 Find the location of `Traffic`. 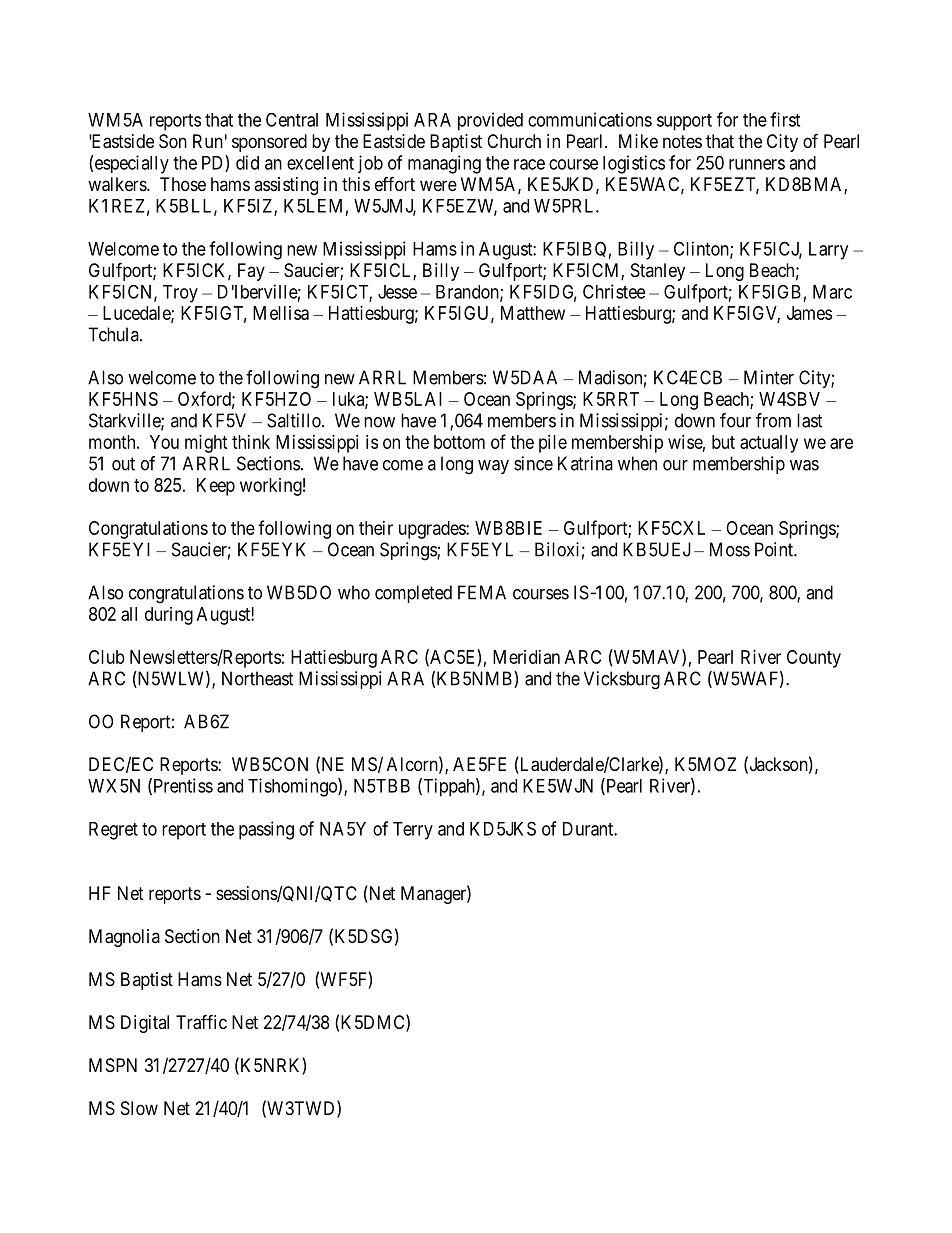

Traffic is located at coordinates (201, 1022).
